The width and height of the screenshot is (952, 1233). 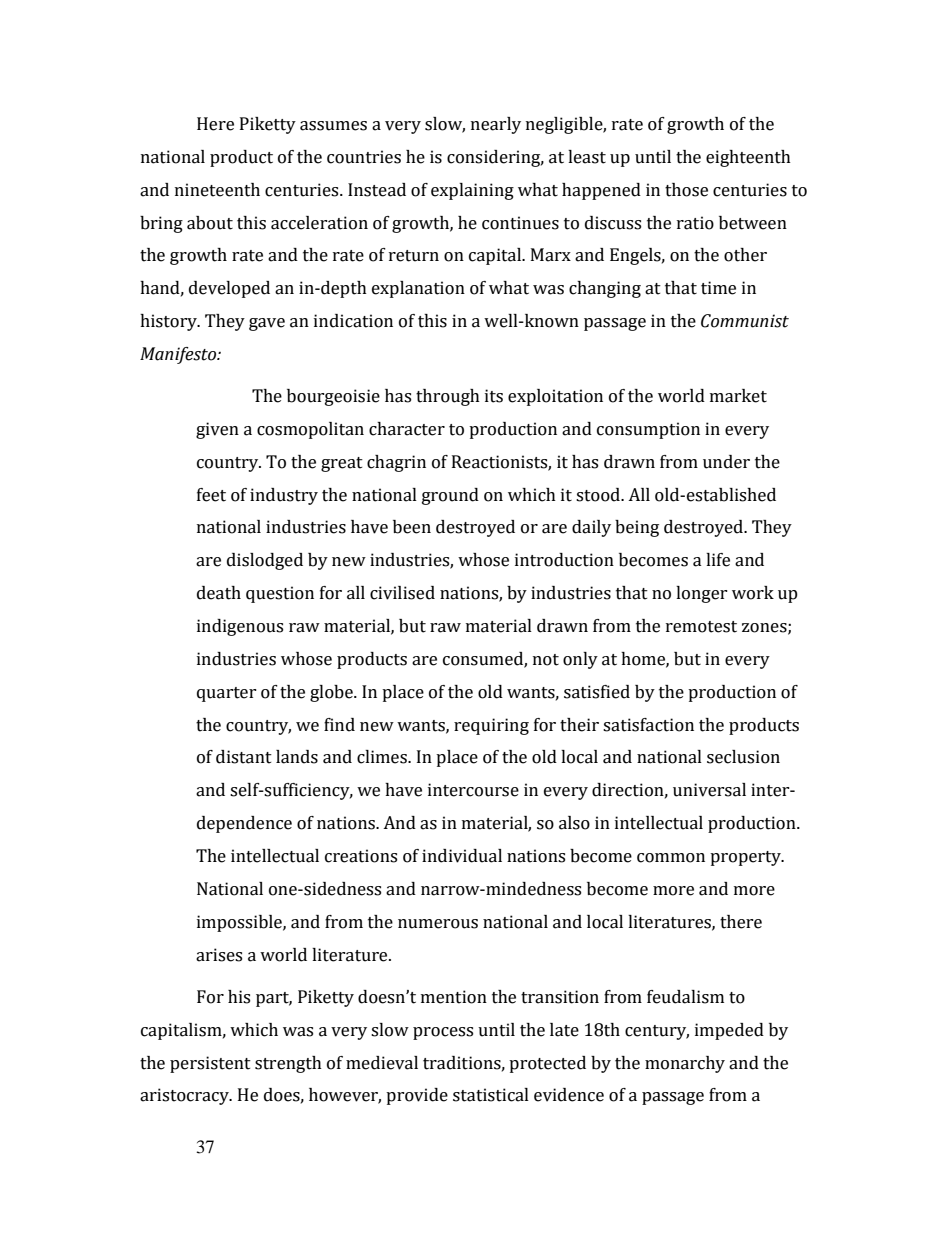 I want to click on process, so click(x=443, y=1033).
